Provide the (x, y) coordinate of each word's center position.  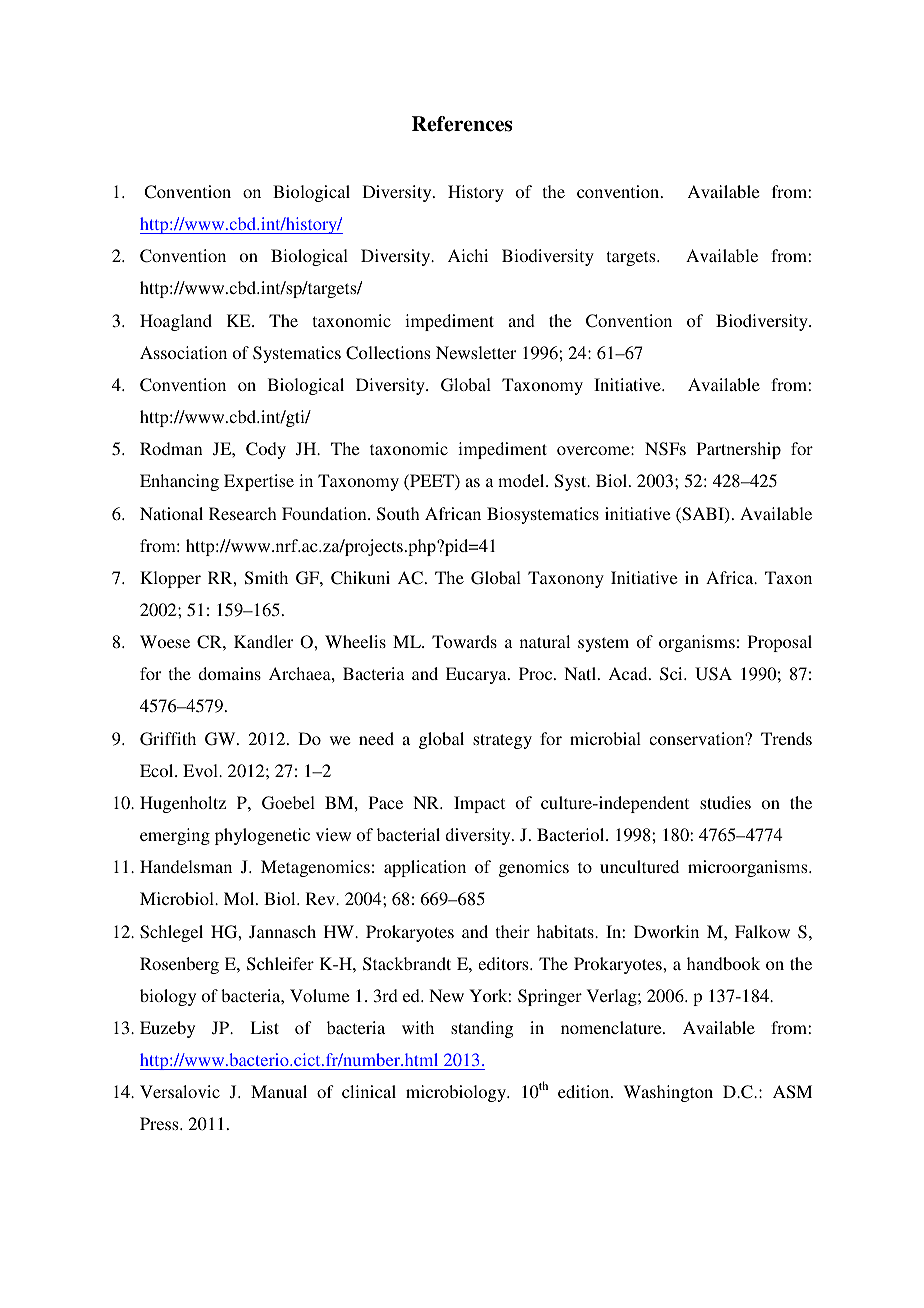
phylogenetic (262, 836)
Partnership (739, 450)
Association (183, 352)
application (425, 868)
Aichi (468, 255)
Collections (388, 353)
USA (713, 674)
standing (482, 1029)
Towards (464, 641)
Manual (279, 1091)
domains (229, 673)
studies (725, 802)
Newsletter (476, 352)
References (462, 124)
